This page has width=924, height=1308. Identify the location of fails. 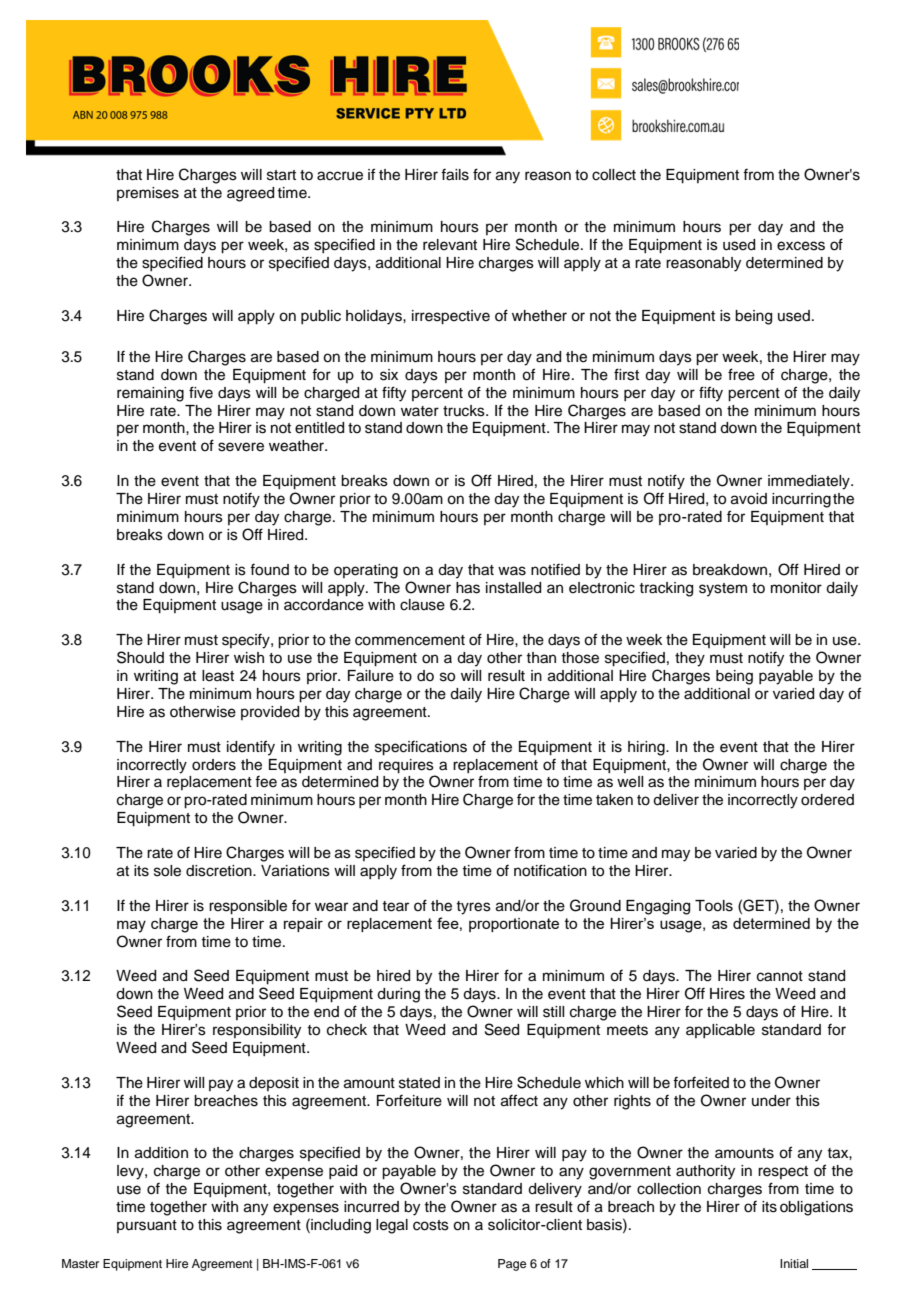
(455, 175).
